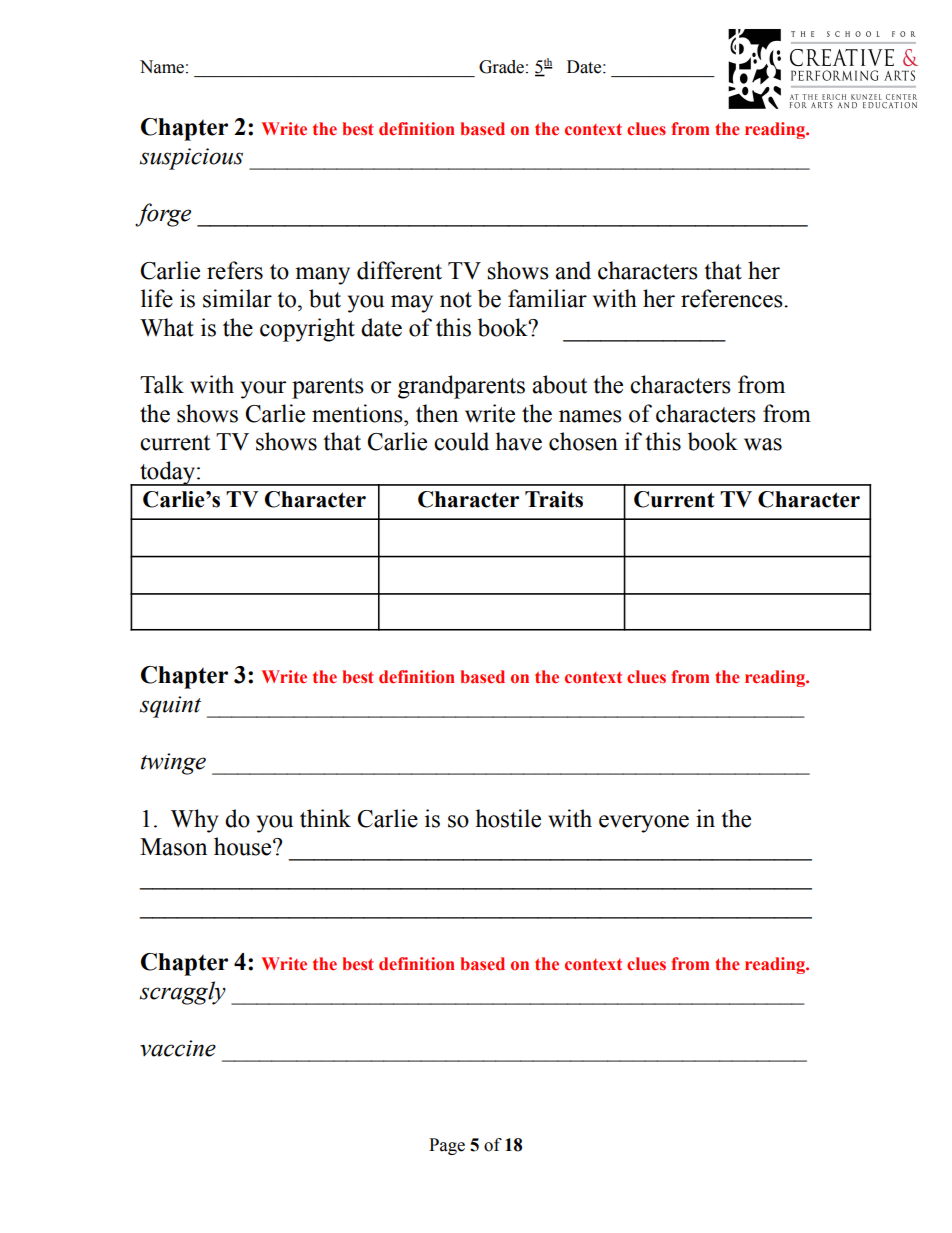 The height and width of the screenshot is (1233, 952). Describe the element at coordinates (763, 444) in the screenshot. I see `was` at that location.
